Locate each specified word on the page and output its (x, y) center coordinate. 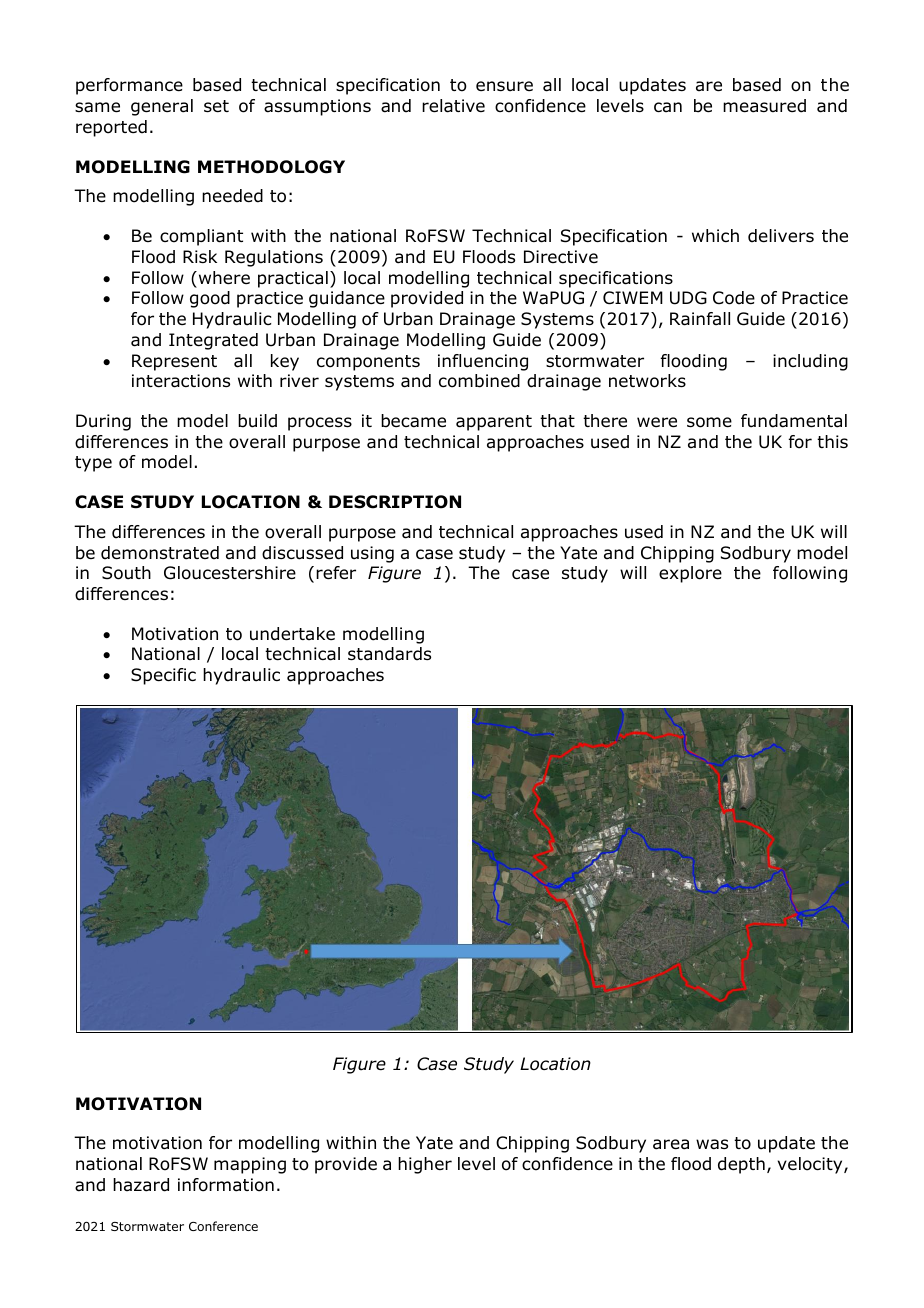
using (372, 554)
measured (764, 106)
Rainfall (700, 319)
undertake (292, 634)
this (832, 441)
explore (690, 574)
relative (453, 106)
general (162, 107)
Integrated (213, 341)
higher (425, 1165)
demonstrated (160, 553)
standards (389, 654)
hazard (141, 1185)
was (712, 1144)
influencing (483, 362)
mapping (250, 1165)
